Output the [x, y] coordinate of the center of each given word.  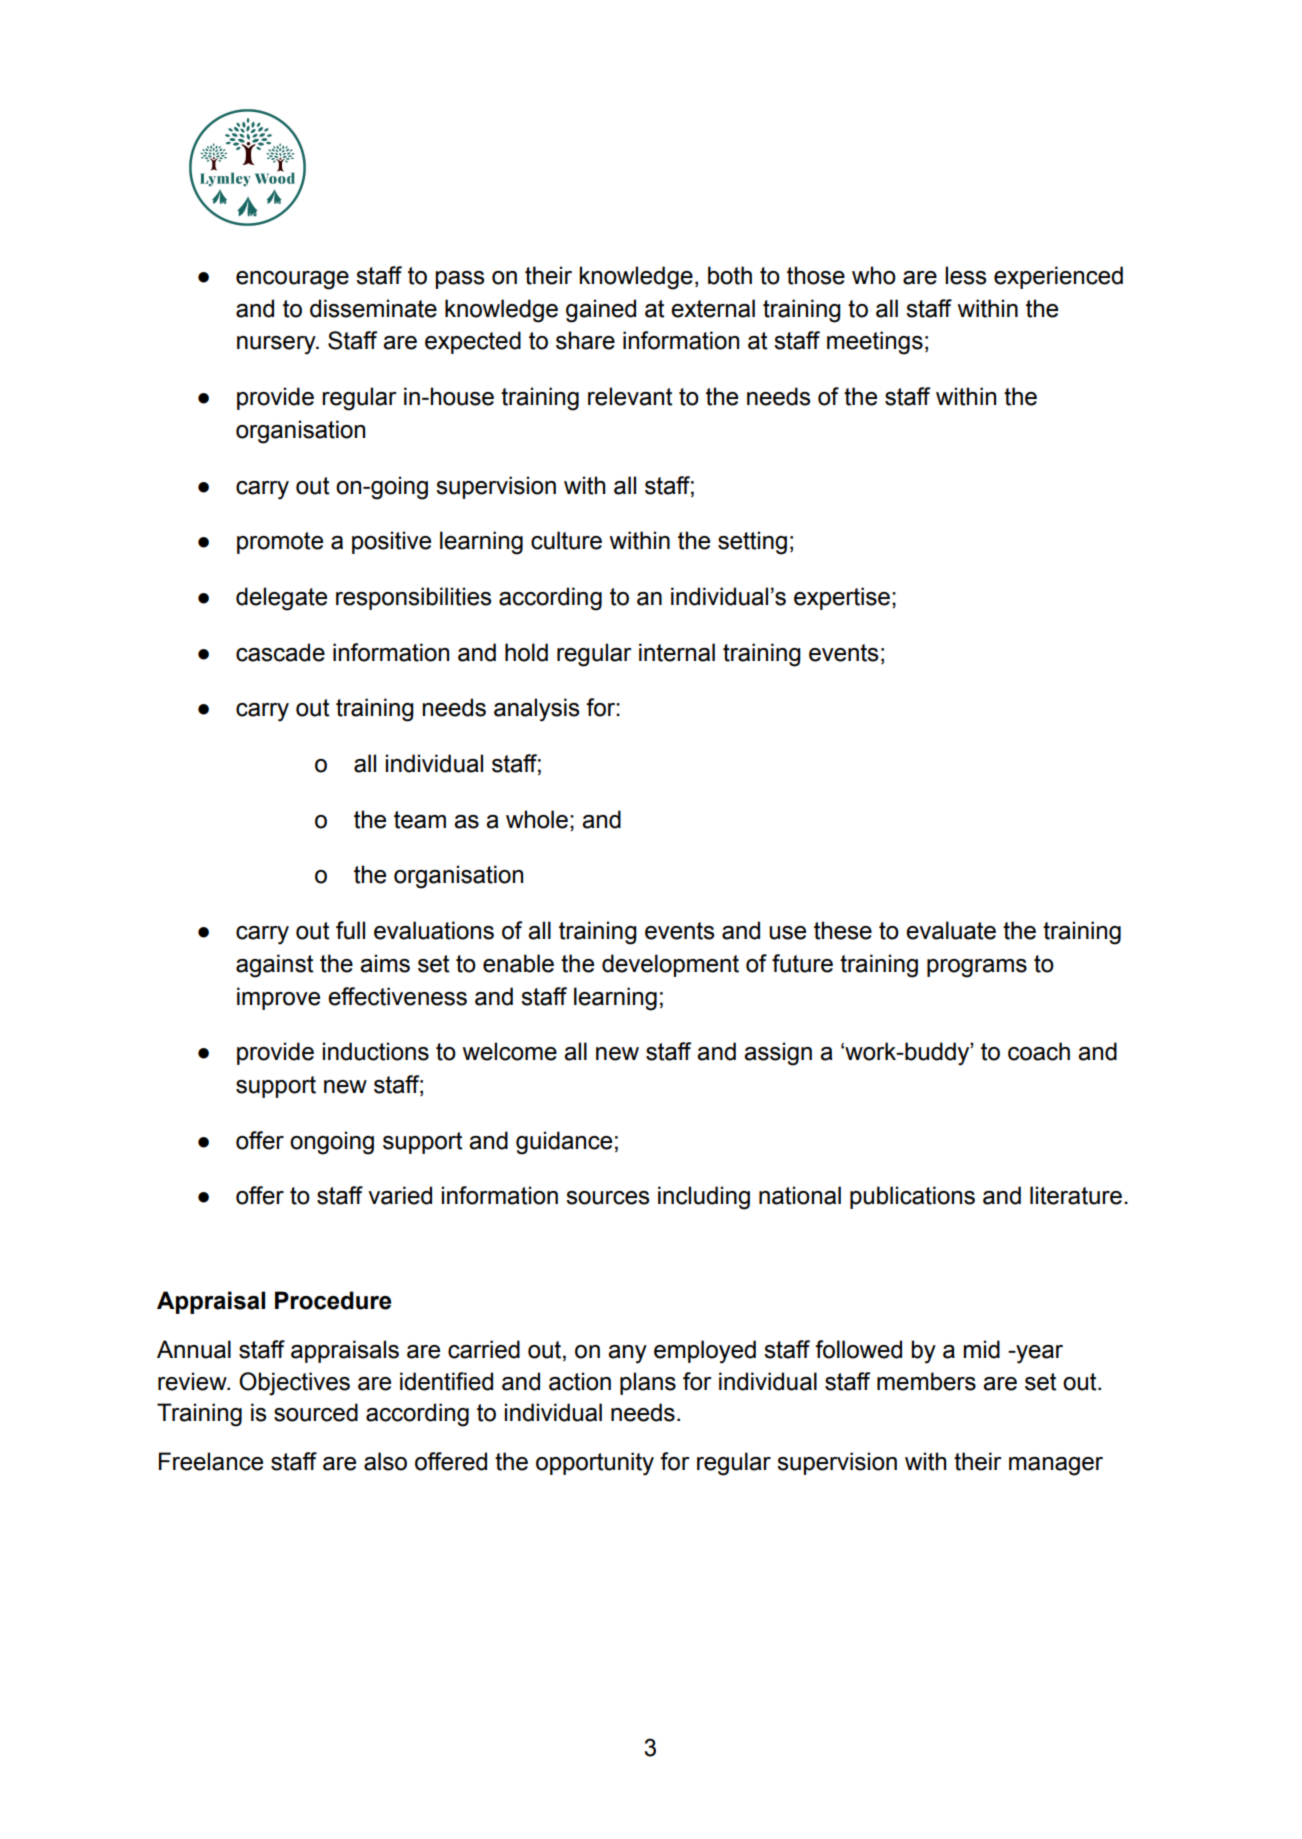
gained [601, 311]
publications [912, 1197]
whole [537, 819]
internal [677, 652]
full [350, 930]
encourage [292, 280]
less [965, 275]
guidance [564, 1143]
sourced [316, 1412]
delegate [281, 599]
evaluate [951, 930]
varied [400, 1195]
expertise [842, 598]
